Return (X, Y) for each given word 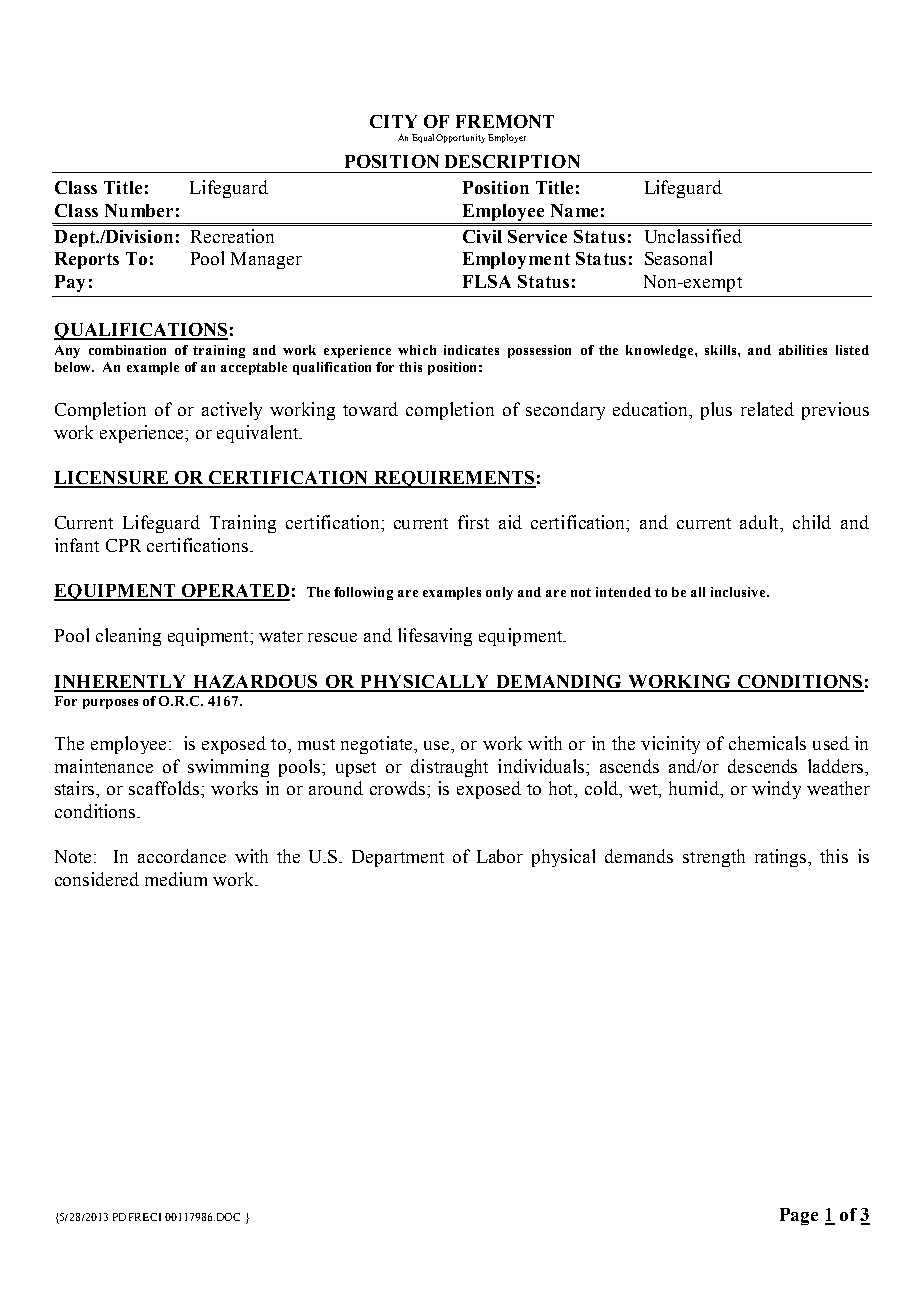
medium (176, 879)
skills (722, 350)
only (499, 593)
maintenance (104, 766)
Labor (500, 856)
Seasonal (678, 258)
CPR (123, 545)
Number (139, 210)
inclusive (740, 592)
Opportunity (460, 138)
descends (762, 766)
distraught (449, 768)
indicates (471, 350)
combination (127, 350)
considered (97, 879)
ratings (782, 858)
